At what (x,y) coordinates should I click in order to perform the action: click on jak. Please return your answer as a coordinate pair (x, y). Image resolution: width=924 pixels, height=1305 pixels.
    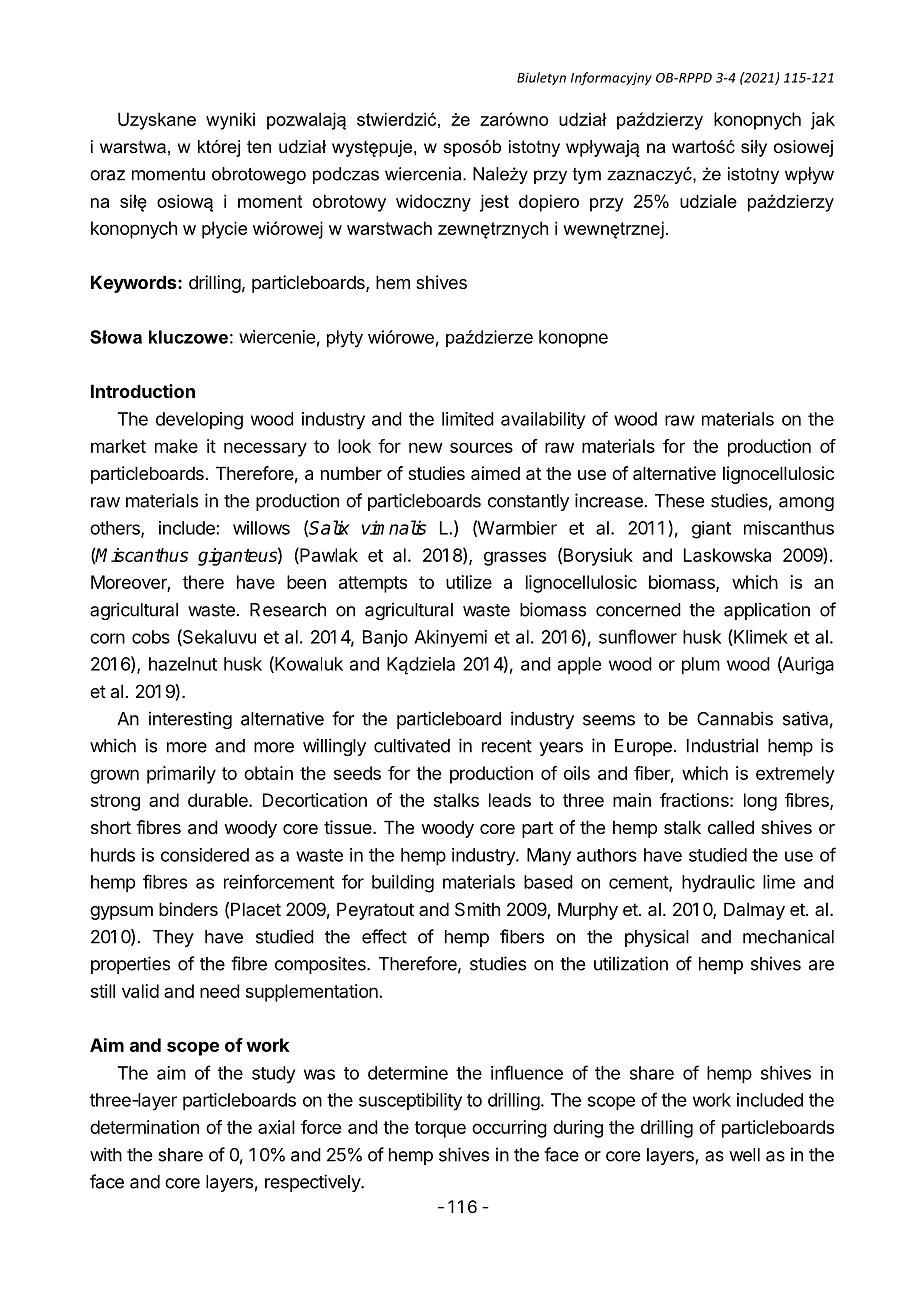
    Looking at the image, I should click on (823, 121).
